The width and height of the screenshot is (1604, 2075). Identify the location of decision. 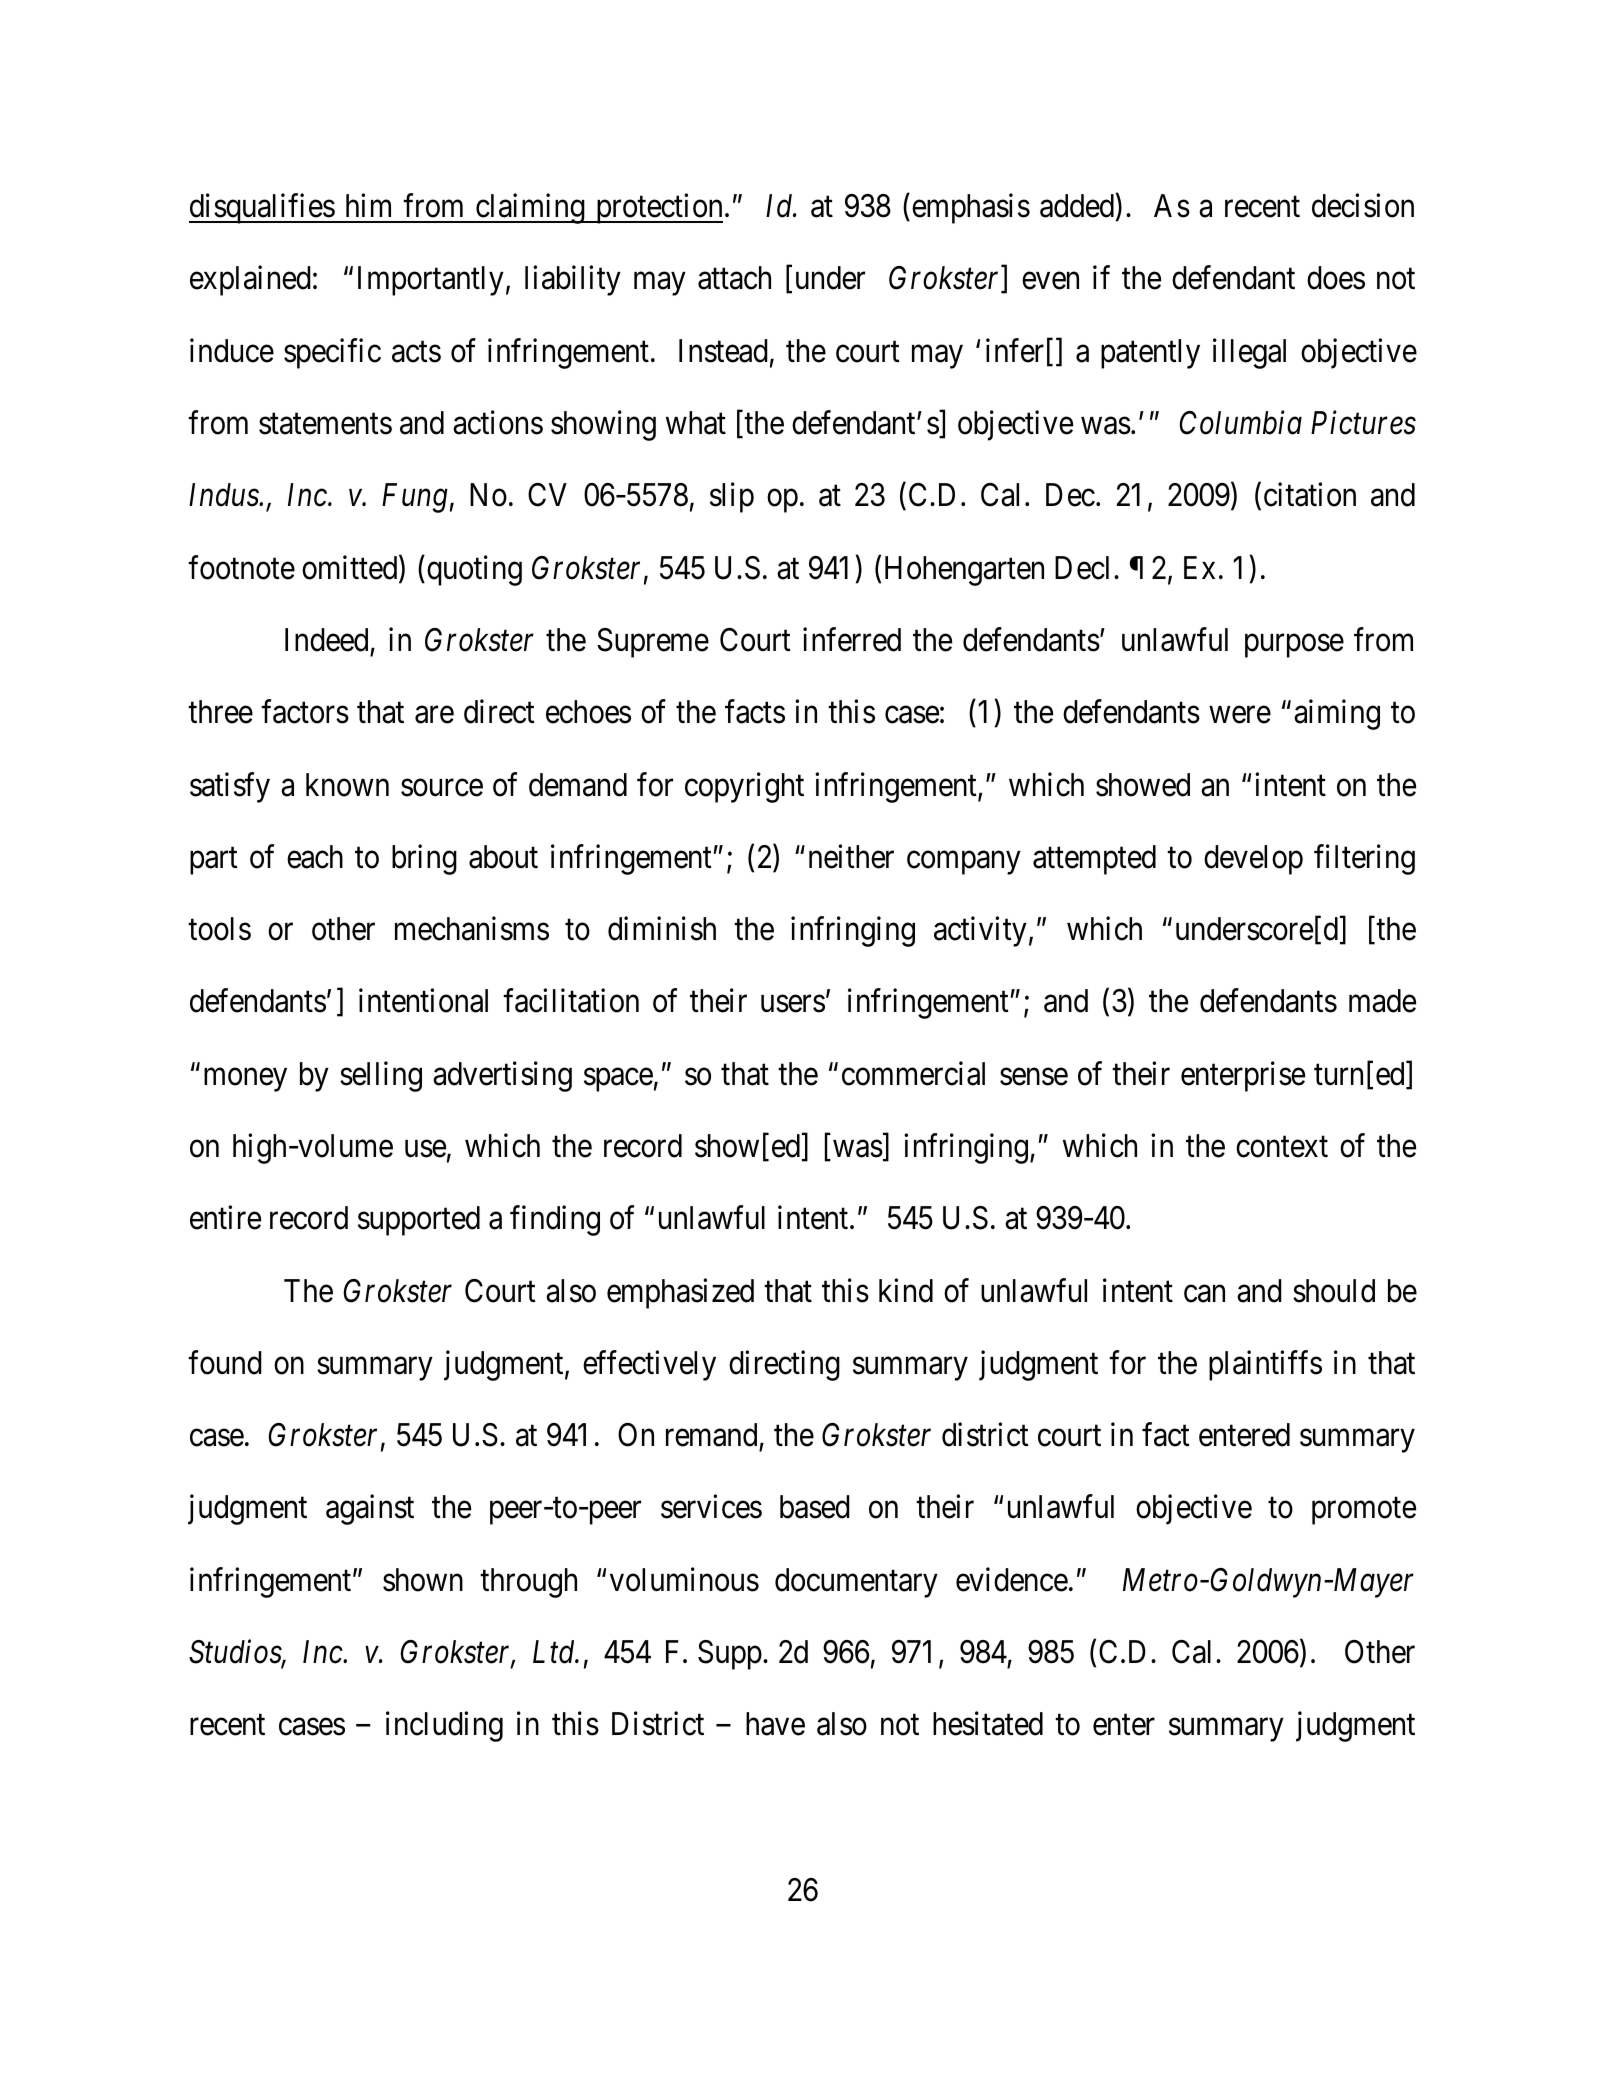
(1363, 206).
